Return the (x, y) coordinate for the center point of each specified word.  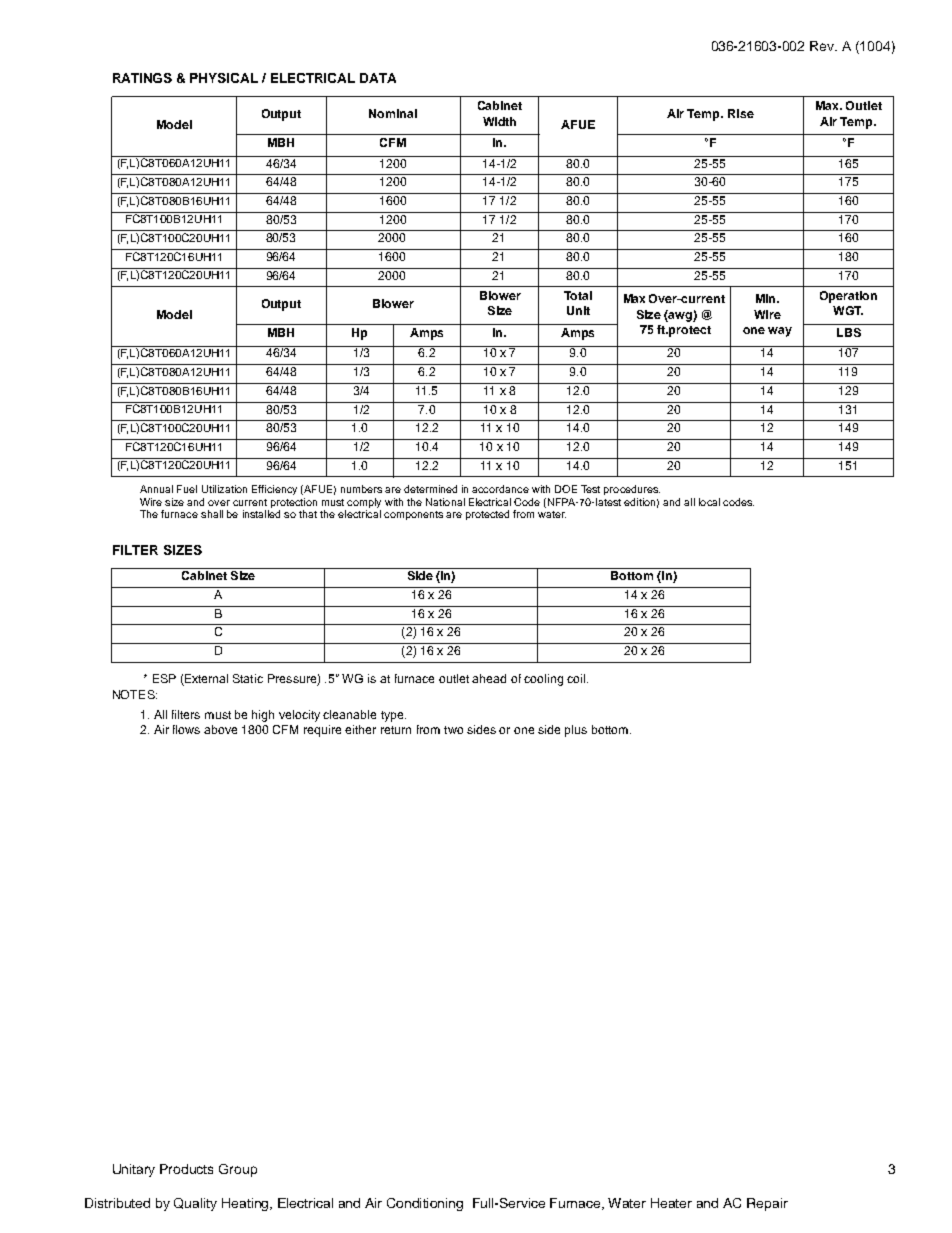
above (220, 729)
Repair (767, 1204)
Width (499, 121)
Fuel (187, 489)
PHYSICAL (224, 78)
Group (238, 1170)
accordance (500, 489)
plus (576, 731)
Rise (741, 113)
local (709, 502)
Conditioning (425, 1204)
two (453, 730)
